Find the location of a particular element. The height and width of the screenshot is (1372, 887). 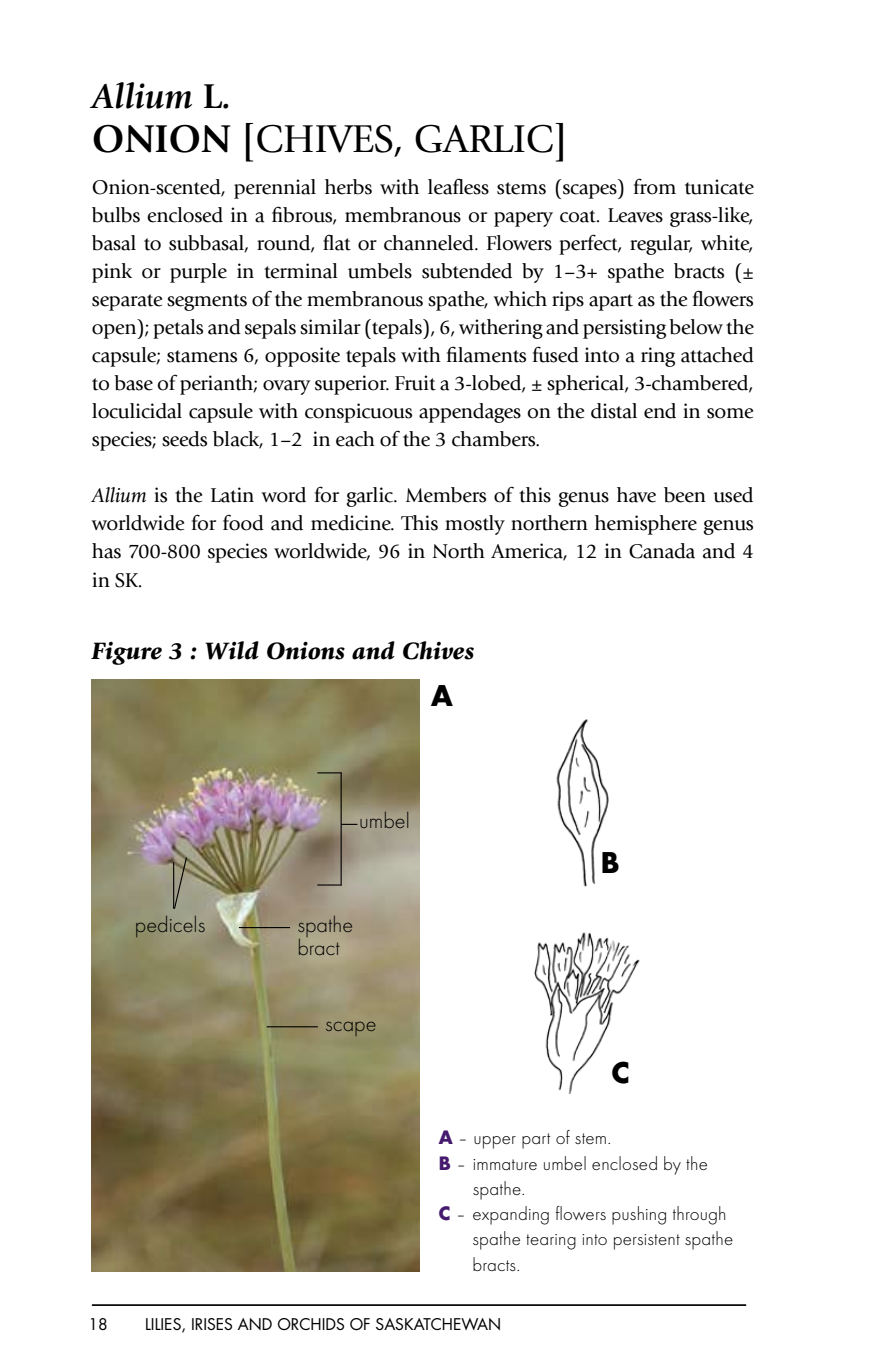

upper is located at coordinates (495, 1142).
